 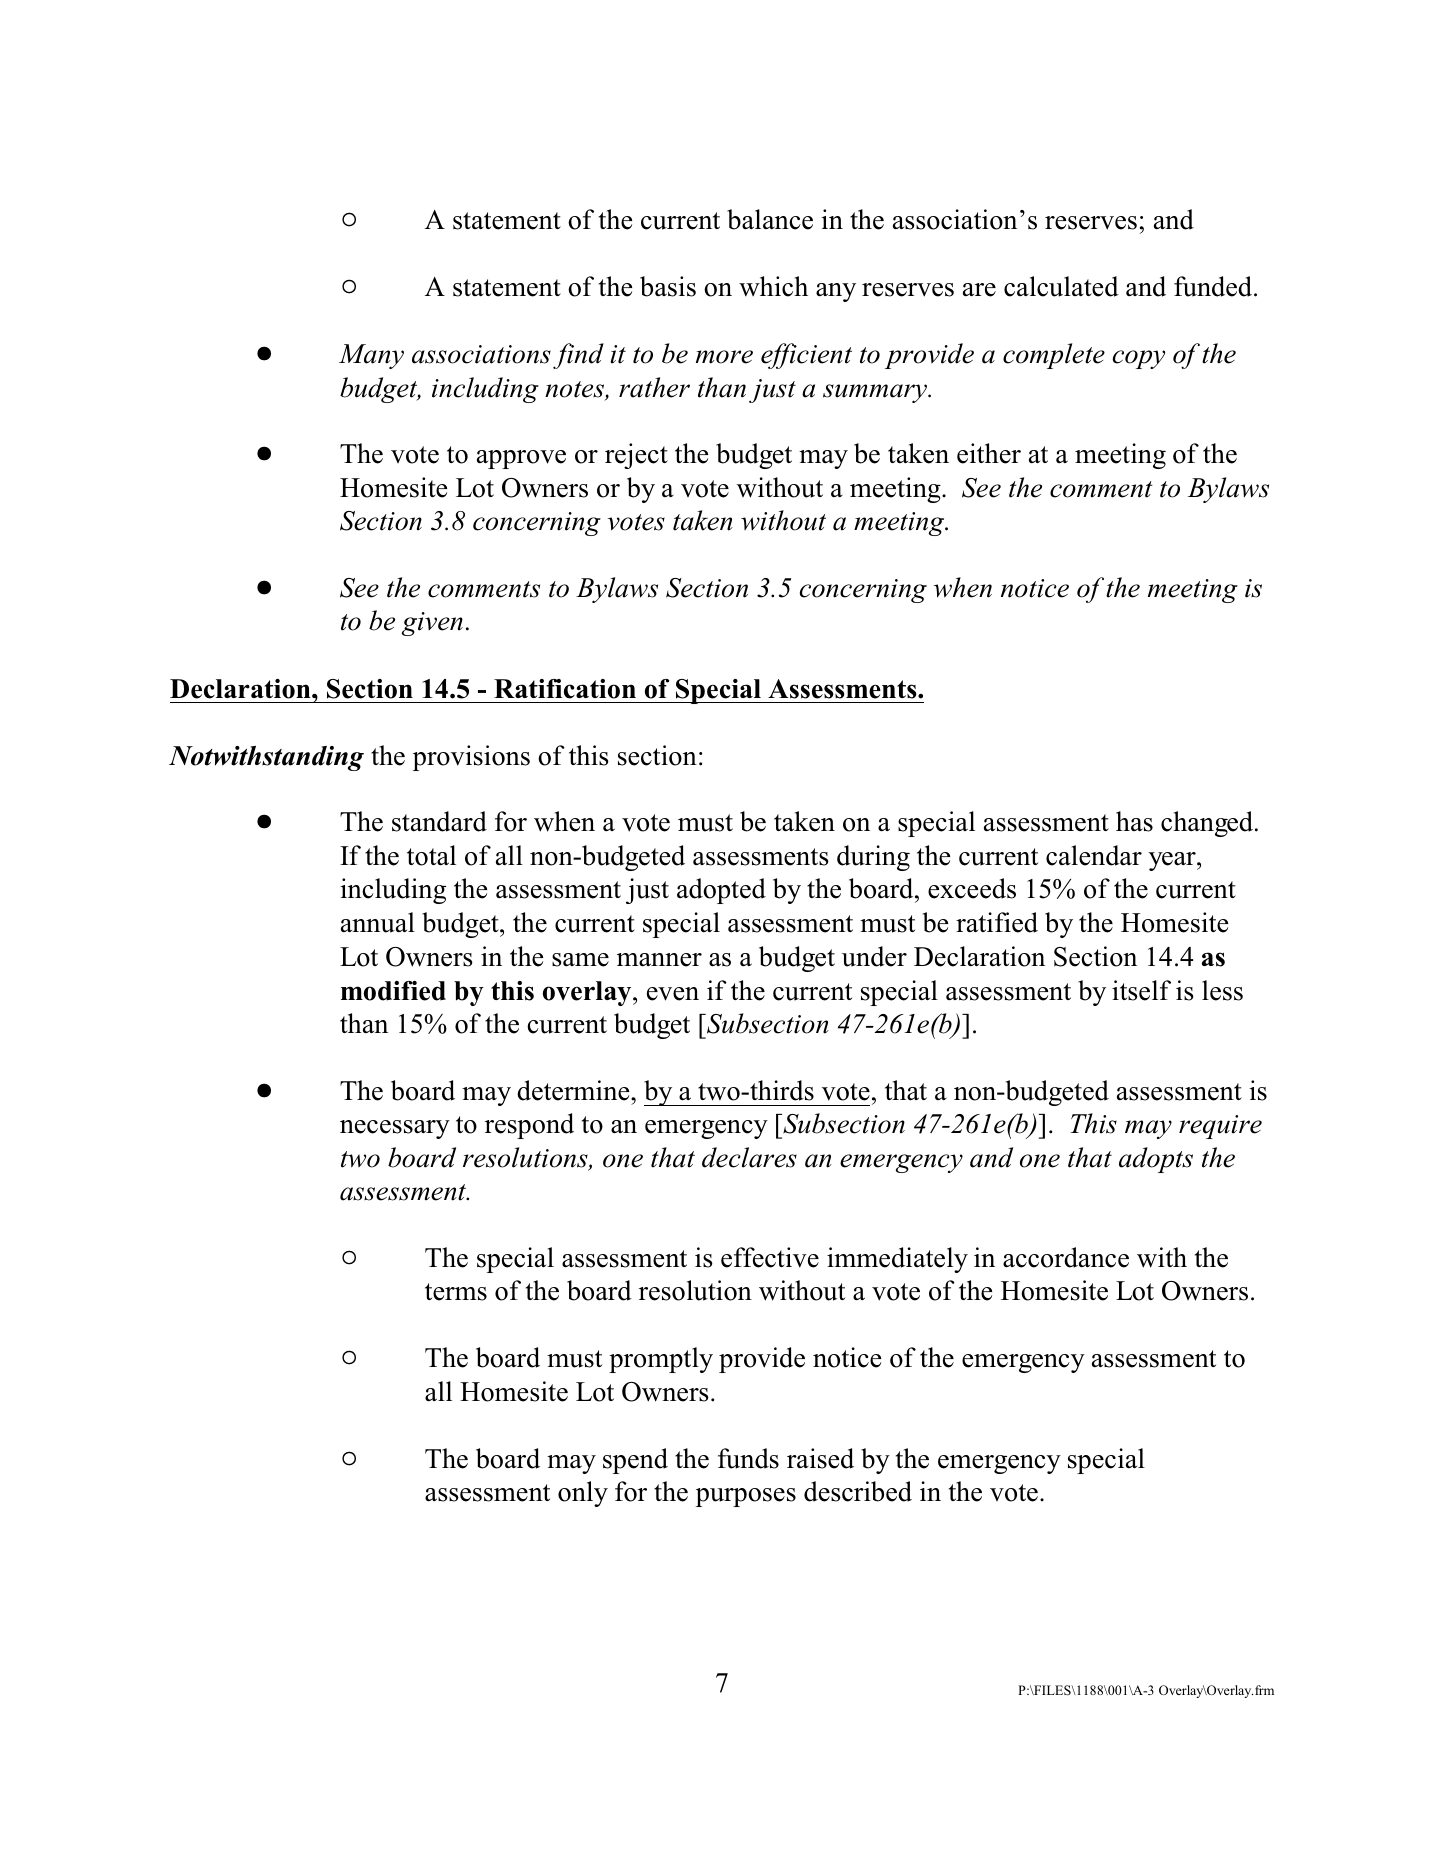 I want to click on which, so click(x=773, y=286).
